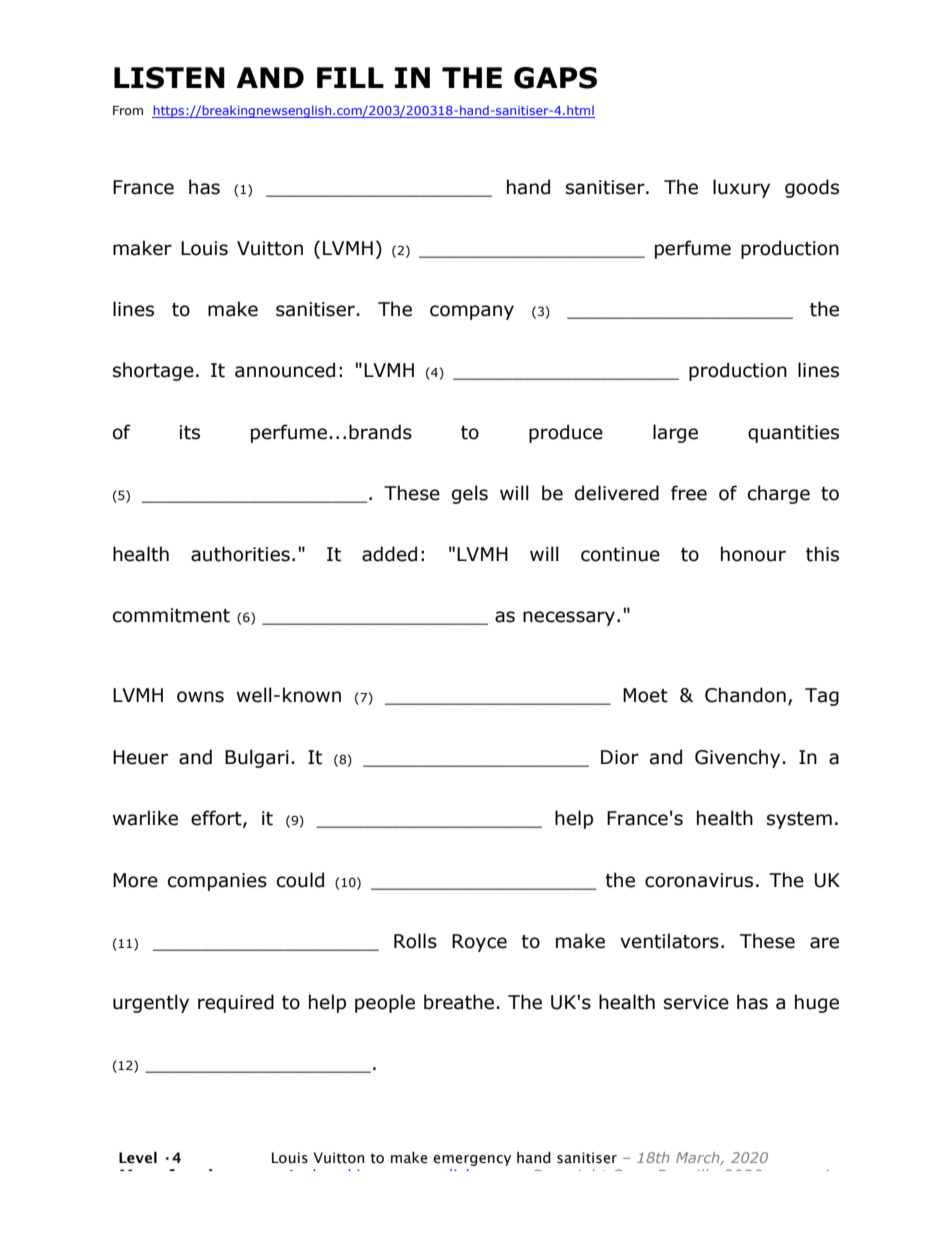  I want to click on Royce, so click(479, 943).
